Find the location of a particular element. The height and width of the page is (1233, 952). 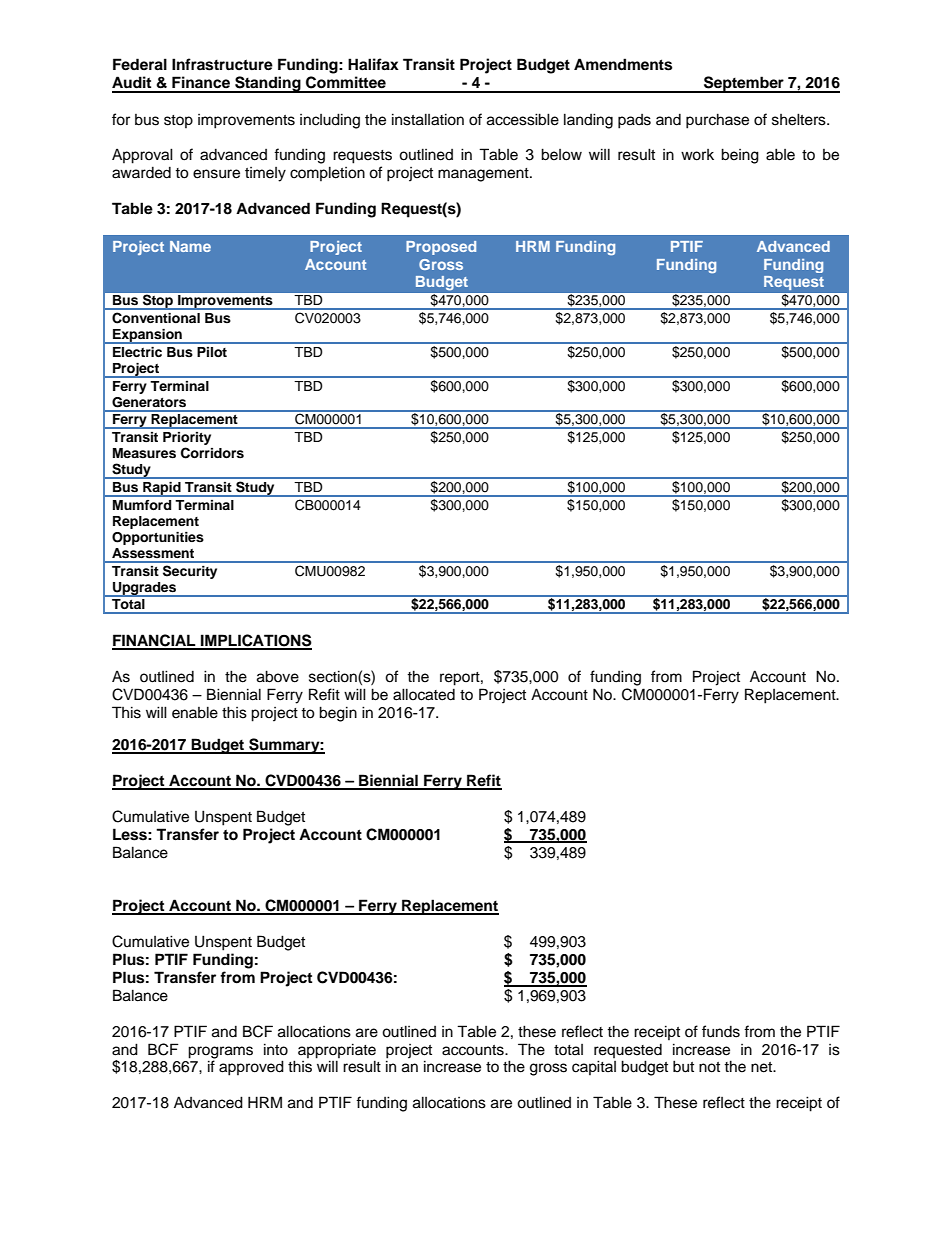

approved is located at coordinates (251, 1068).
